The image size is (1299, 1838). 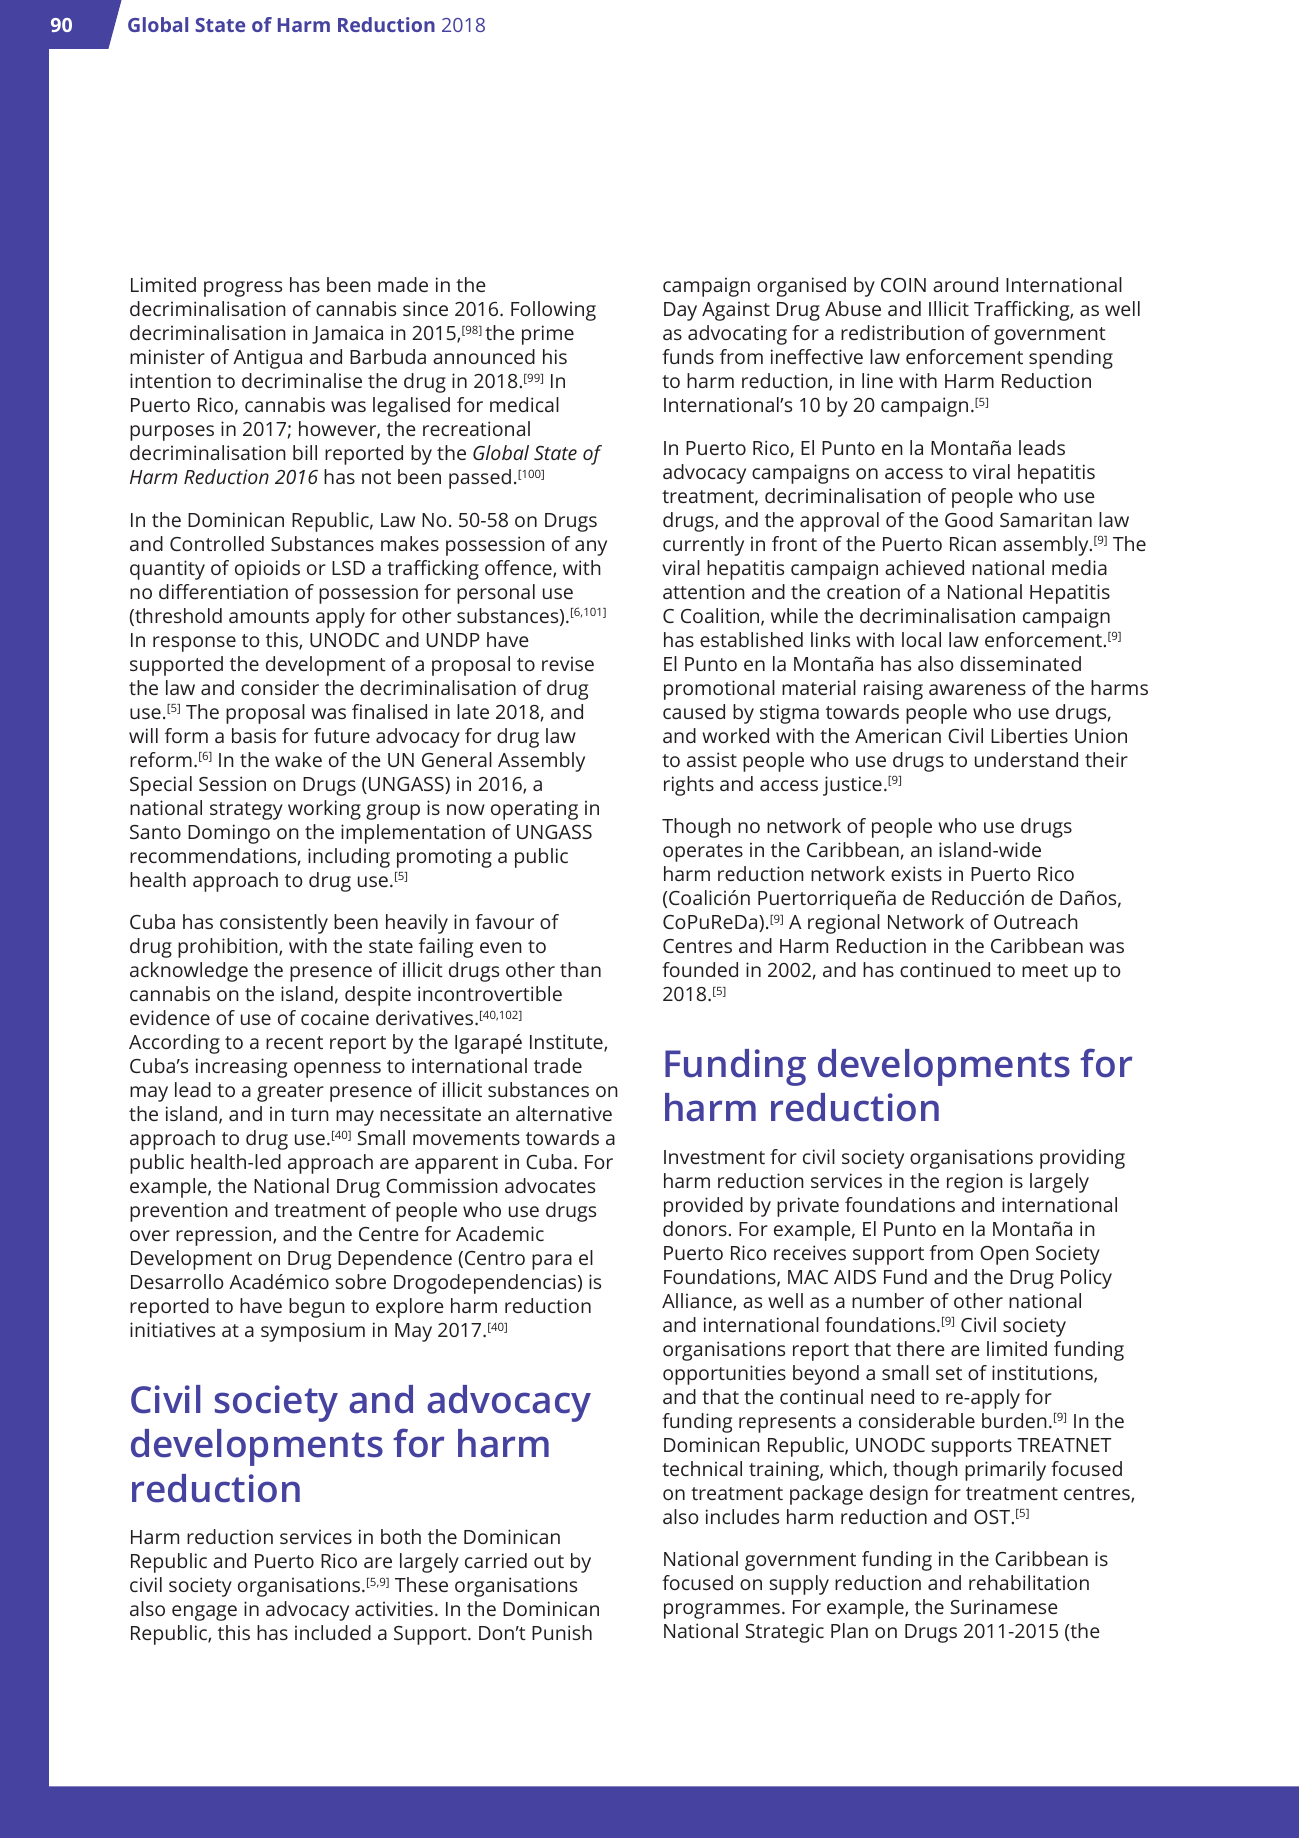 What do you see at coordinates (254, 735) in the screenshot?
I see `basis` at bounding box center [254, 735].
